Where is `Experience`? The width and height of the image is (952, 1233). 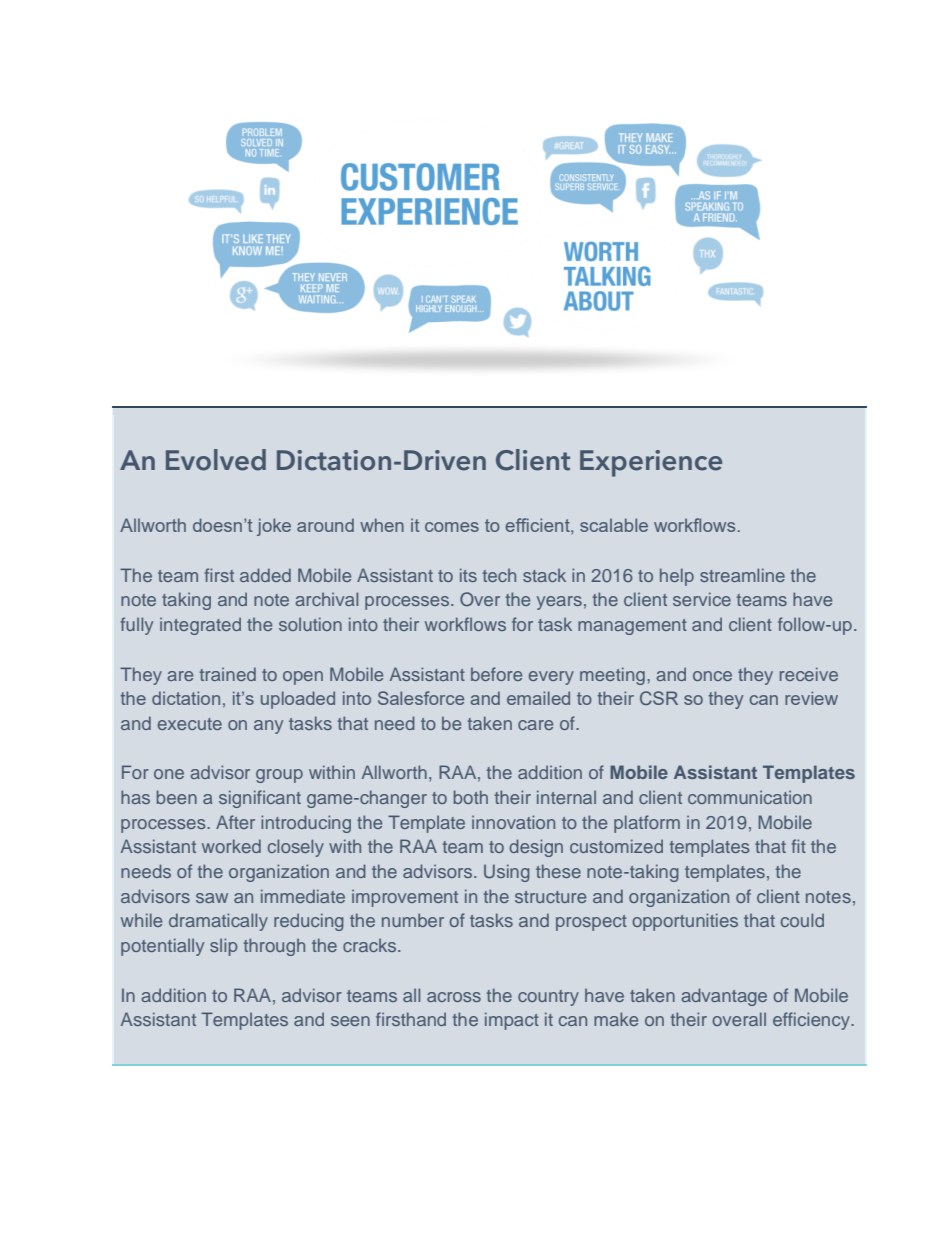
Experience is located at coordinates (651, 463).
